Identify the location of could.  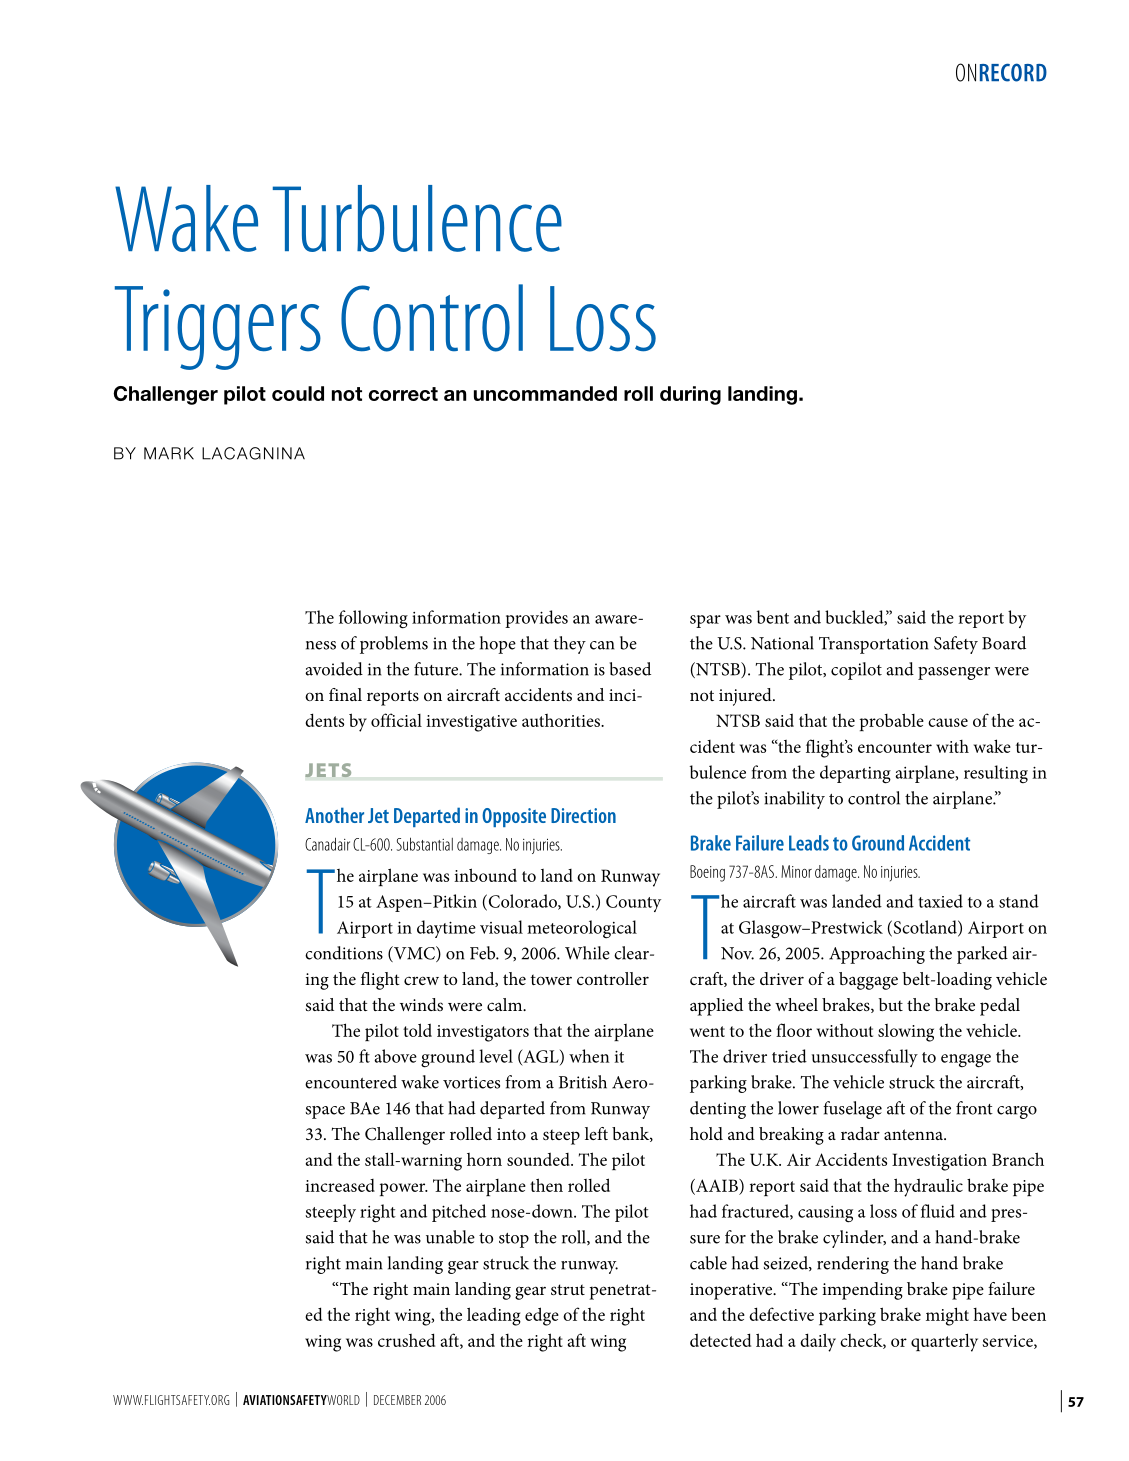
(298, 393).
